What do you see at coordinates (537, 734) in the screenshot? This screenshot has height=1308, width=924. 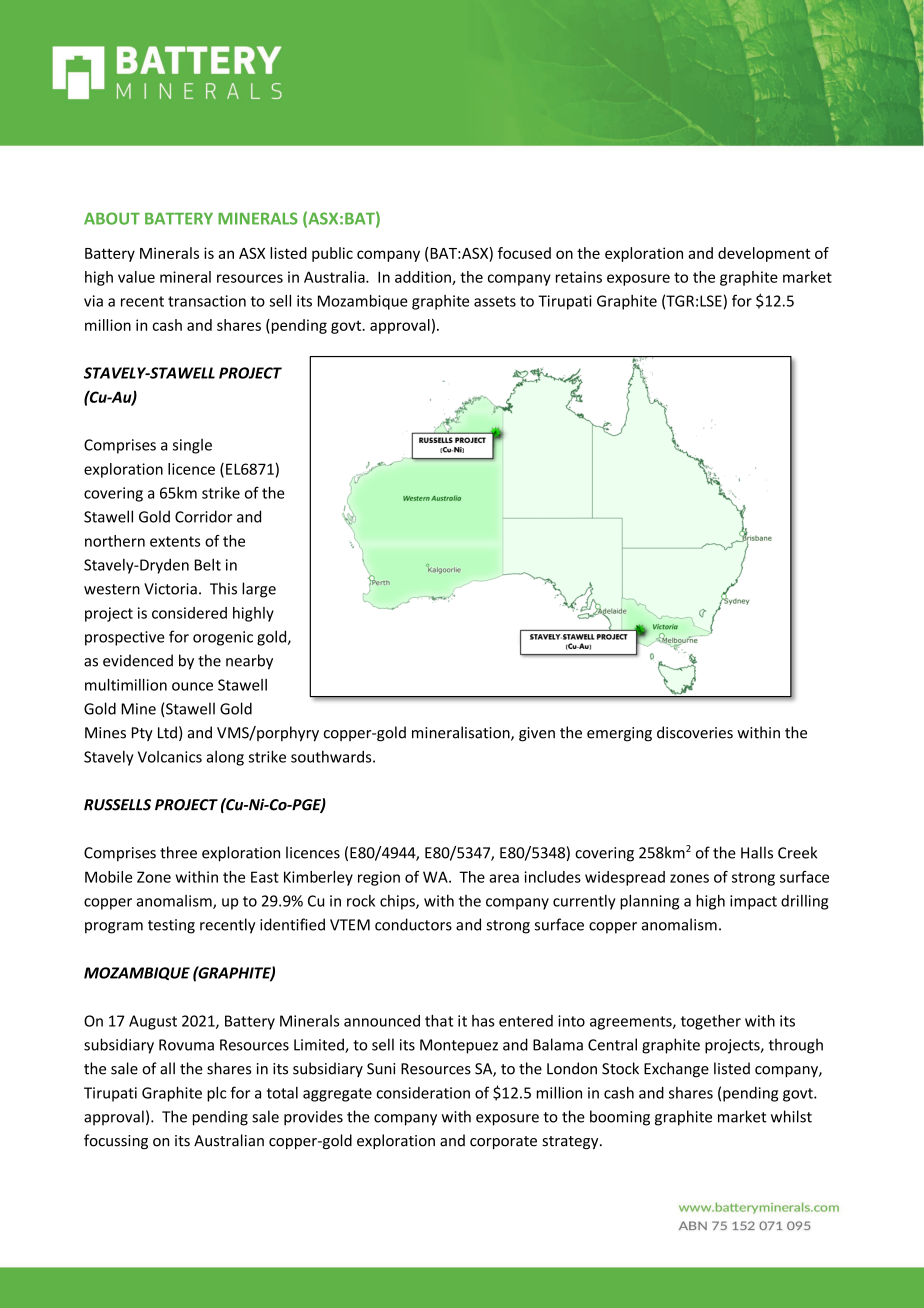 I see `given` at bounding box center [537, 734].
